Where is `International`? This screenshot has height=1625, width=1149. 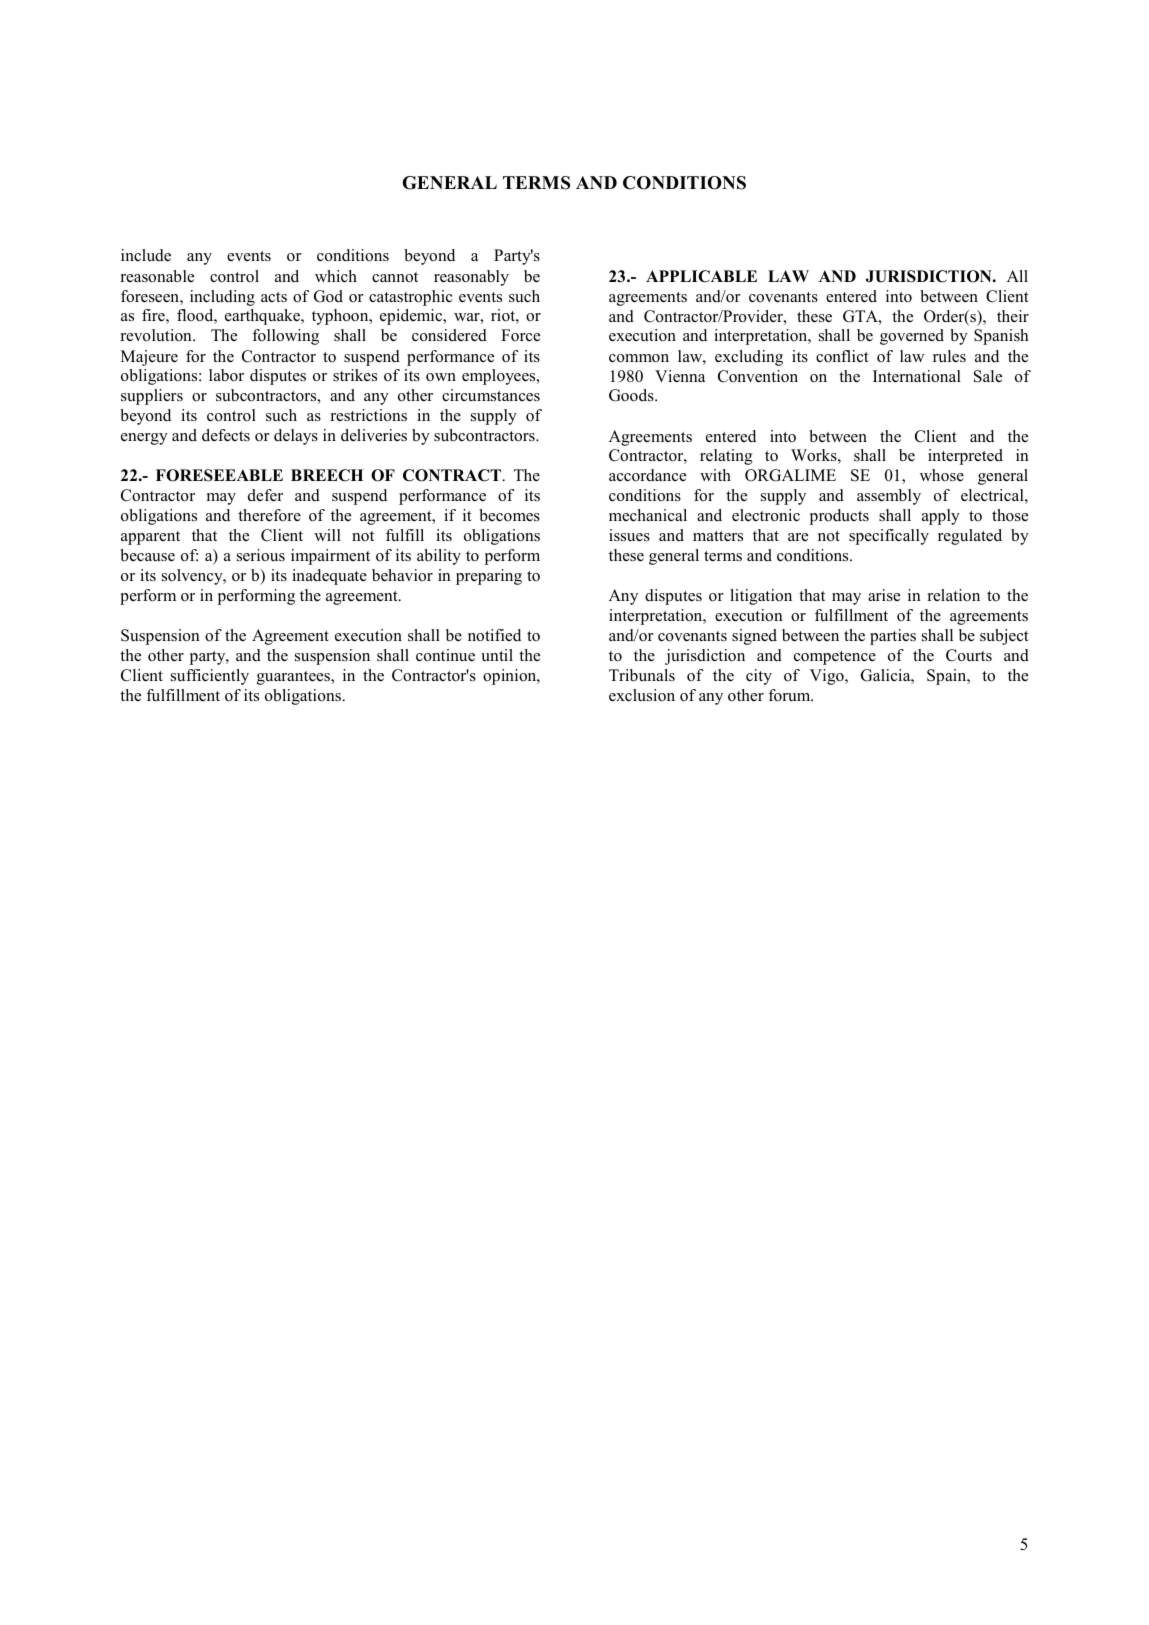
International is located at coordinates (917, 376).
